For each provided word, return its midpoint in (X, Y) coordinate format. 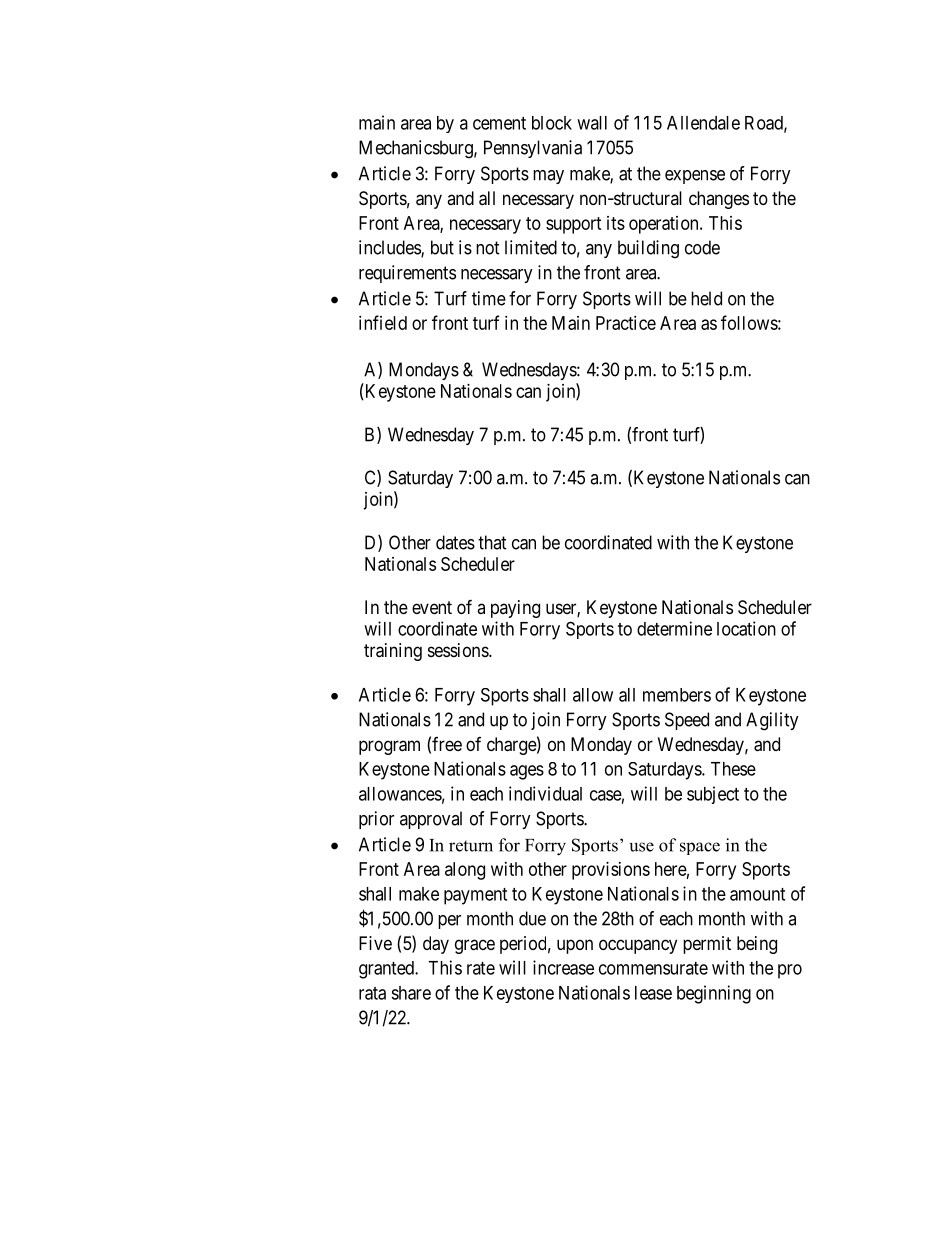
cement (499, 123)
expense (695, 177)
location (746, 628)
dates (455, 542)
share (411, 993)
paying (515, 609)
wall (592, 123)
